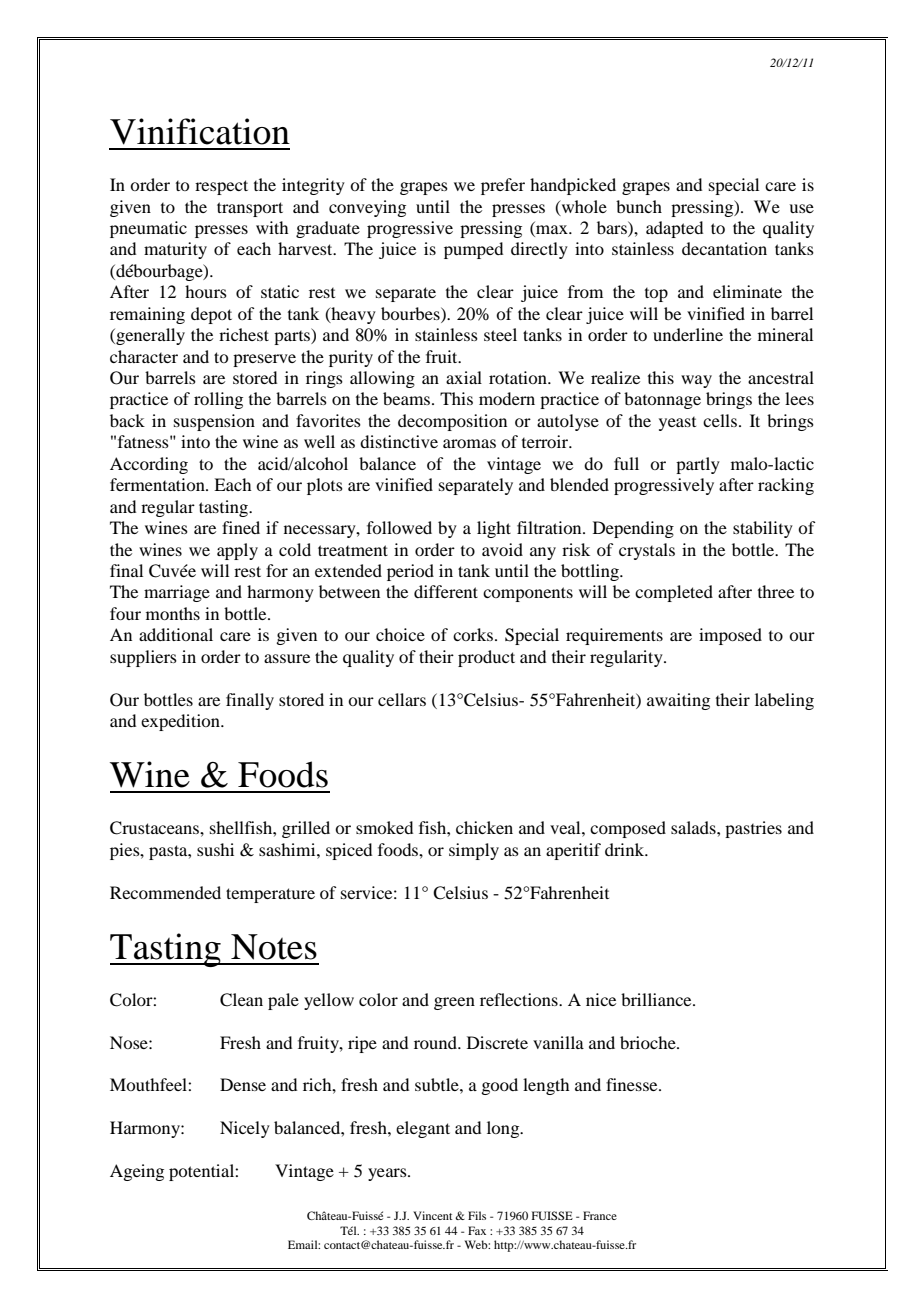 Image resolution: width=924 pixels, height=1308 pixels. Describe the element at coordinates (454, 1003) in the page. I see `green` at that location.
